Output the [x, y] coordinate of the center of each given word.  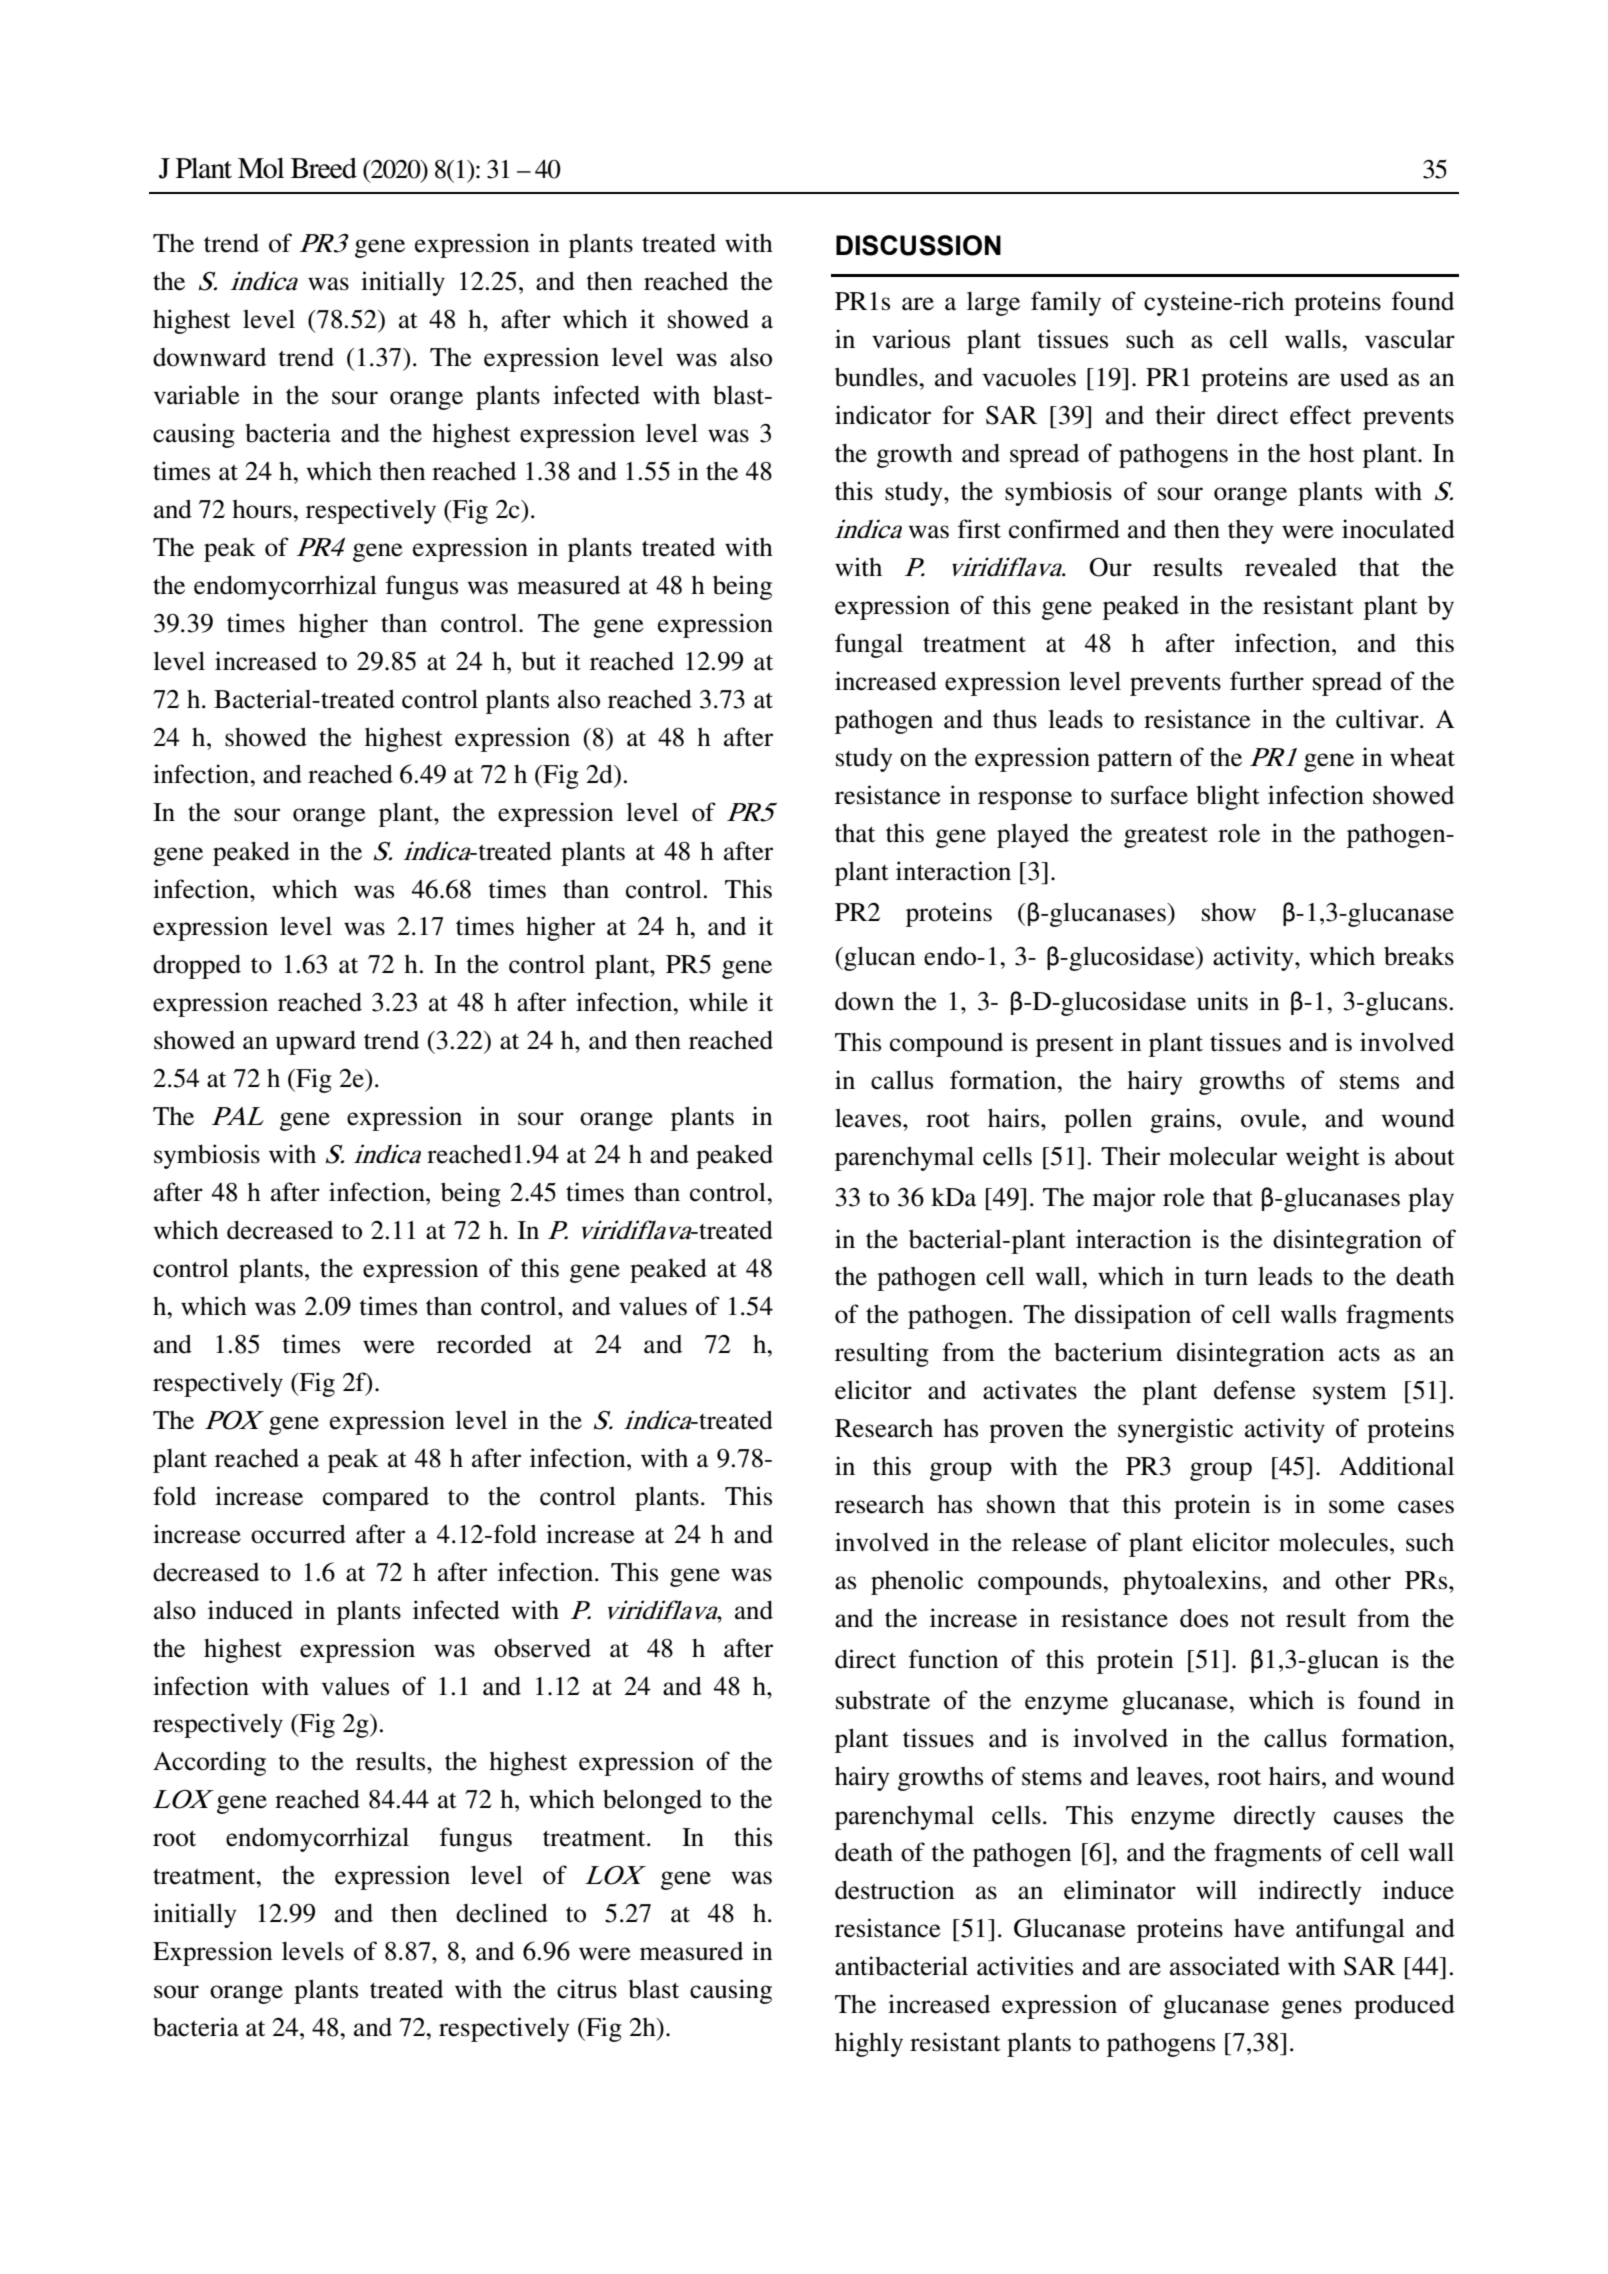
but [539, 661]
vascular [1410, 339]
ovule [1272, 1118]
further [1267, 681]
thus [1015, 719]
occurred [298, 1534]
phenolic [917, 1582]
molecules [1333, 1542]
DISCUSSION [918, 245]
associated [1225, 1966]
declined [502, 1913]
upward [316, 1042]
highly [869, 2044]
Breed [324, 168]
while [718, 1002]
